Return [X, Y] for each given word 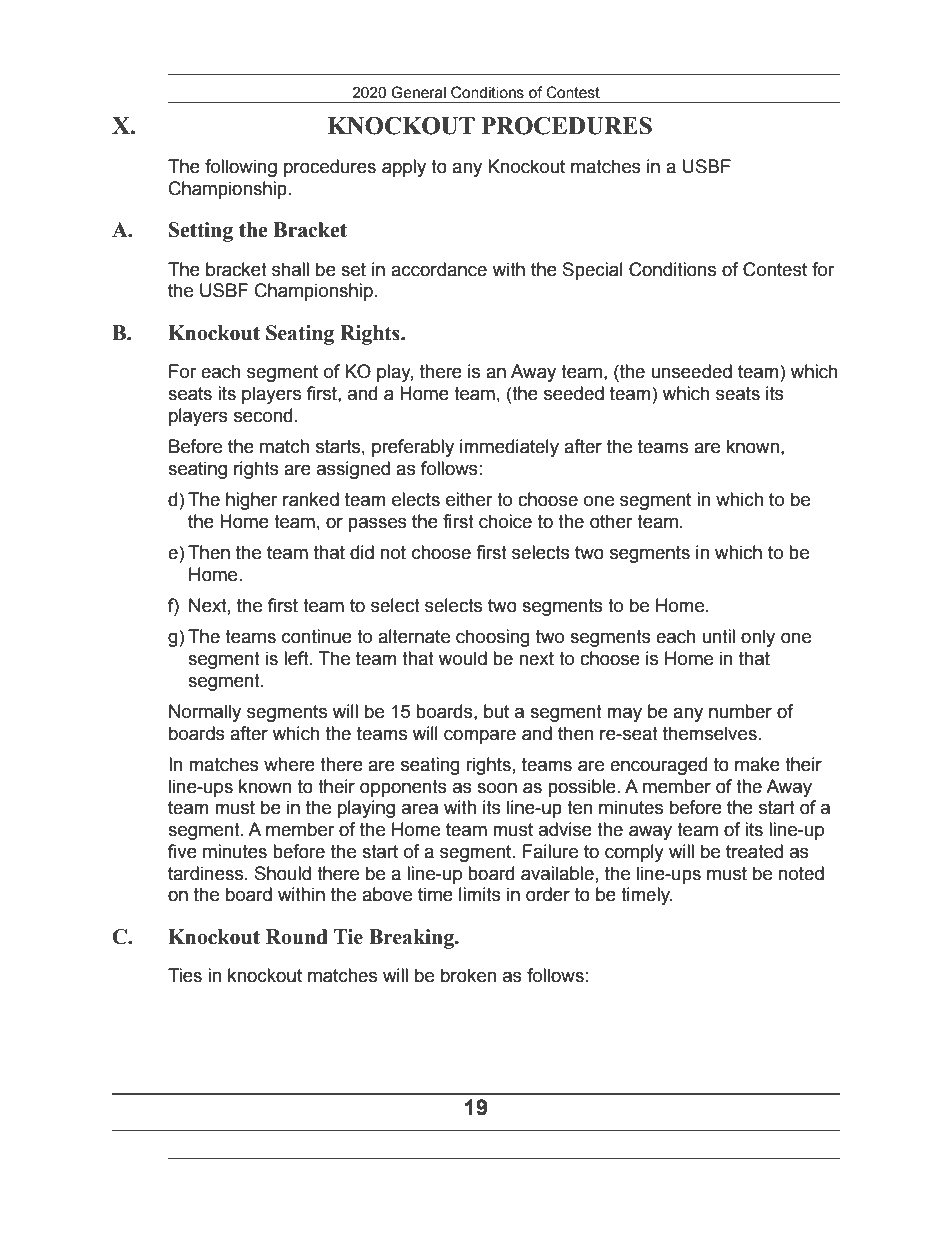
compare [480, 736]
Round [297, 937]
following [241, 168]
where [289, 764]
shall [290, 269]
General [418, 92]
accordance [439, 269]
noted [801, 873]
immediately [509, 448]
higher [252, 501]
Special [593, 271]
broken [468, 975]
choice [505, 521]
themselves [710, 733]
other [611, 521]
